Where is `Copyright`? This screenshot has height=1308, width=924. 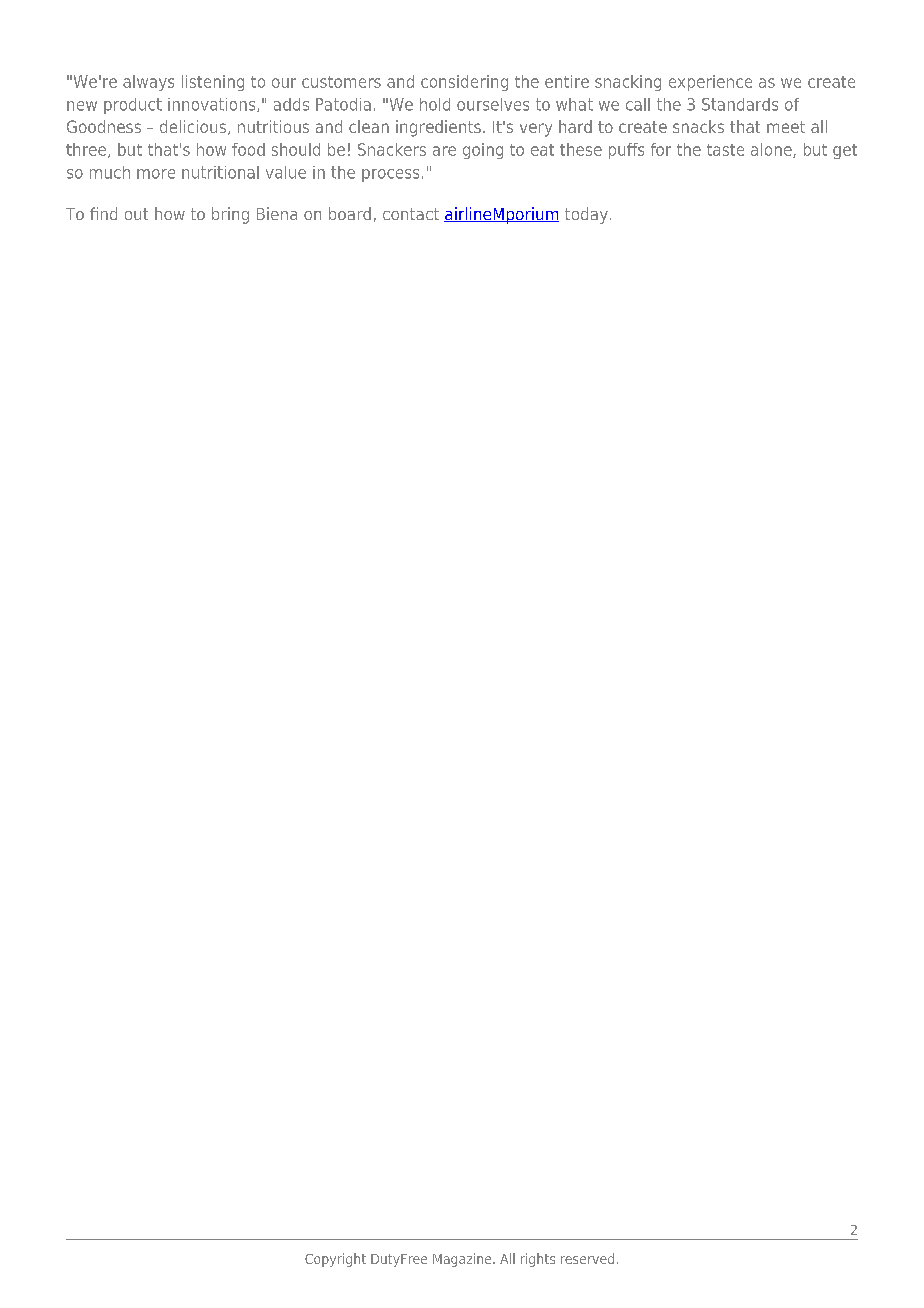 Copyright is located at coordinates (335, 1260).
